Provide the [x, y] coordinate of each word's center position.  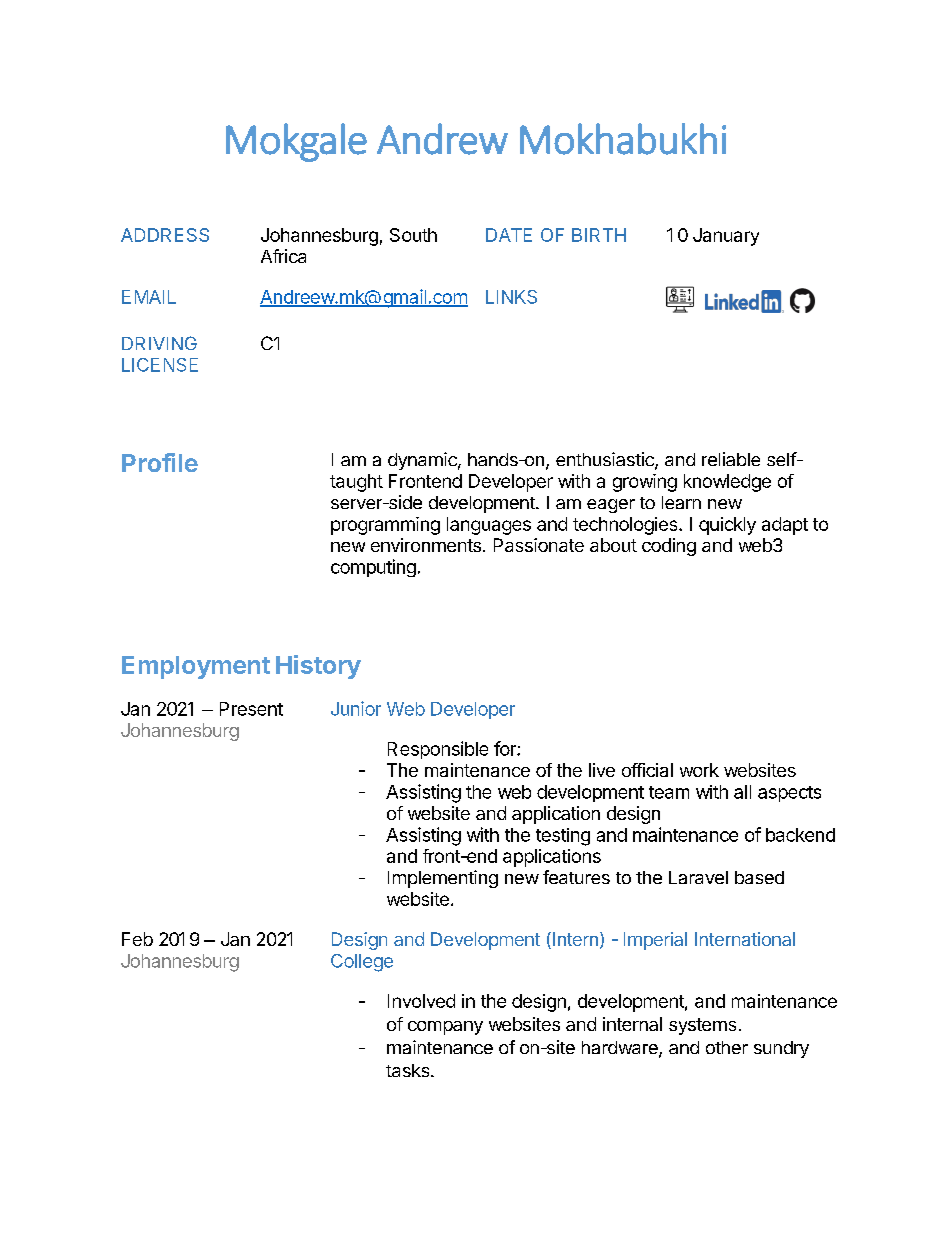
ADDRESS [165, 235]
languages [489, 526]
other [727, 1047]
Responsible [438, 750]
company [445, 1028]
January [726, 237]
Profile [160, 462]
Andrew [442, 139]
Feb [137, 939]
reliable [731, 459]
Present [251, 709]
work [699, 770]
